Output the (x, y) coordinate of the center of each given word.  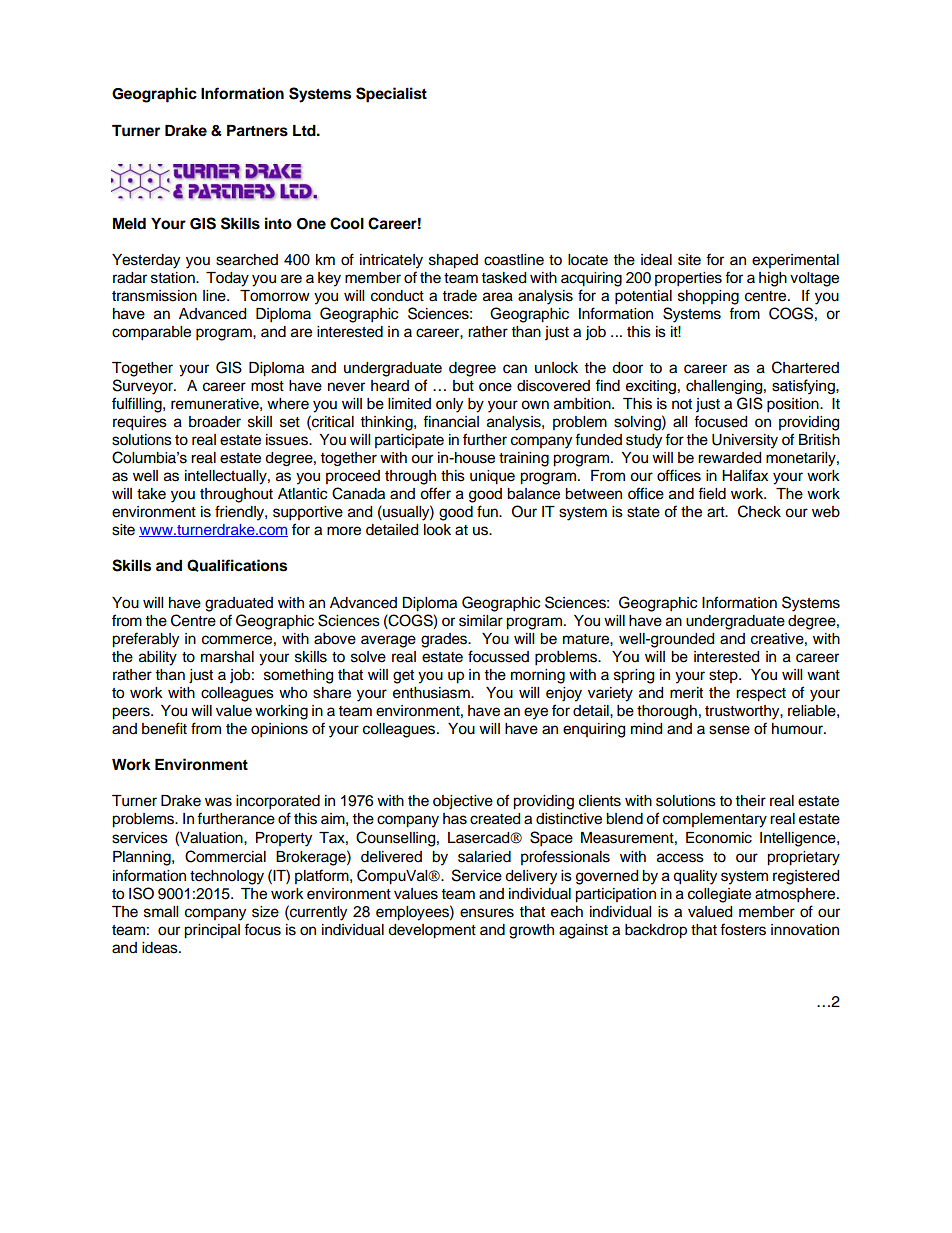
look (437, 530)
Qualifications (237, 565)
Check (759, 511)
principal (212, 931)
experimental (795, 261)
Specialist (391, 95)
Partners (257, 131)
